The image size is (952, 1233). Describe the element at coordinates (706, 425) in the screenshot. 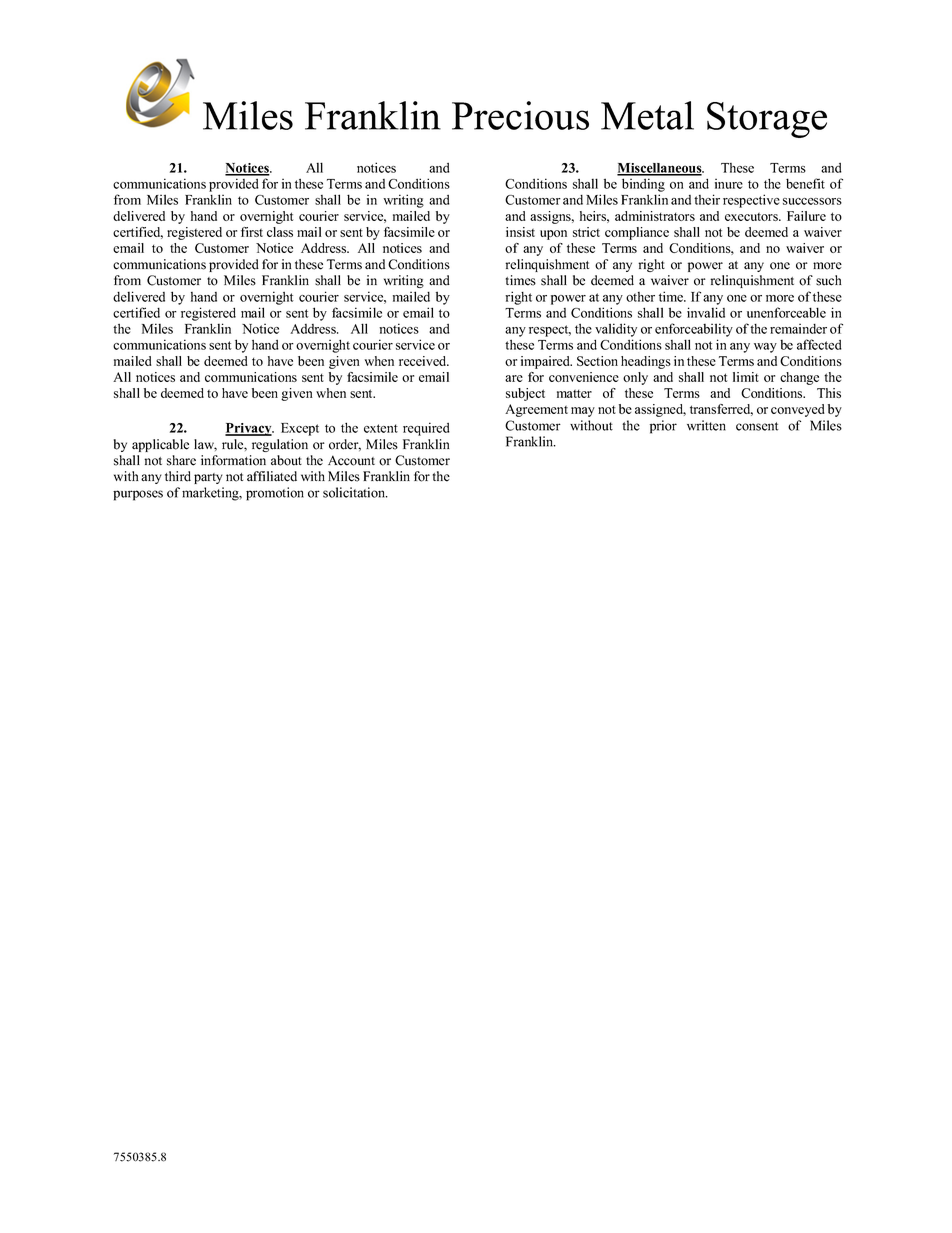

I see `written` at that location.
